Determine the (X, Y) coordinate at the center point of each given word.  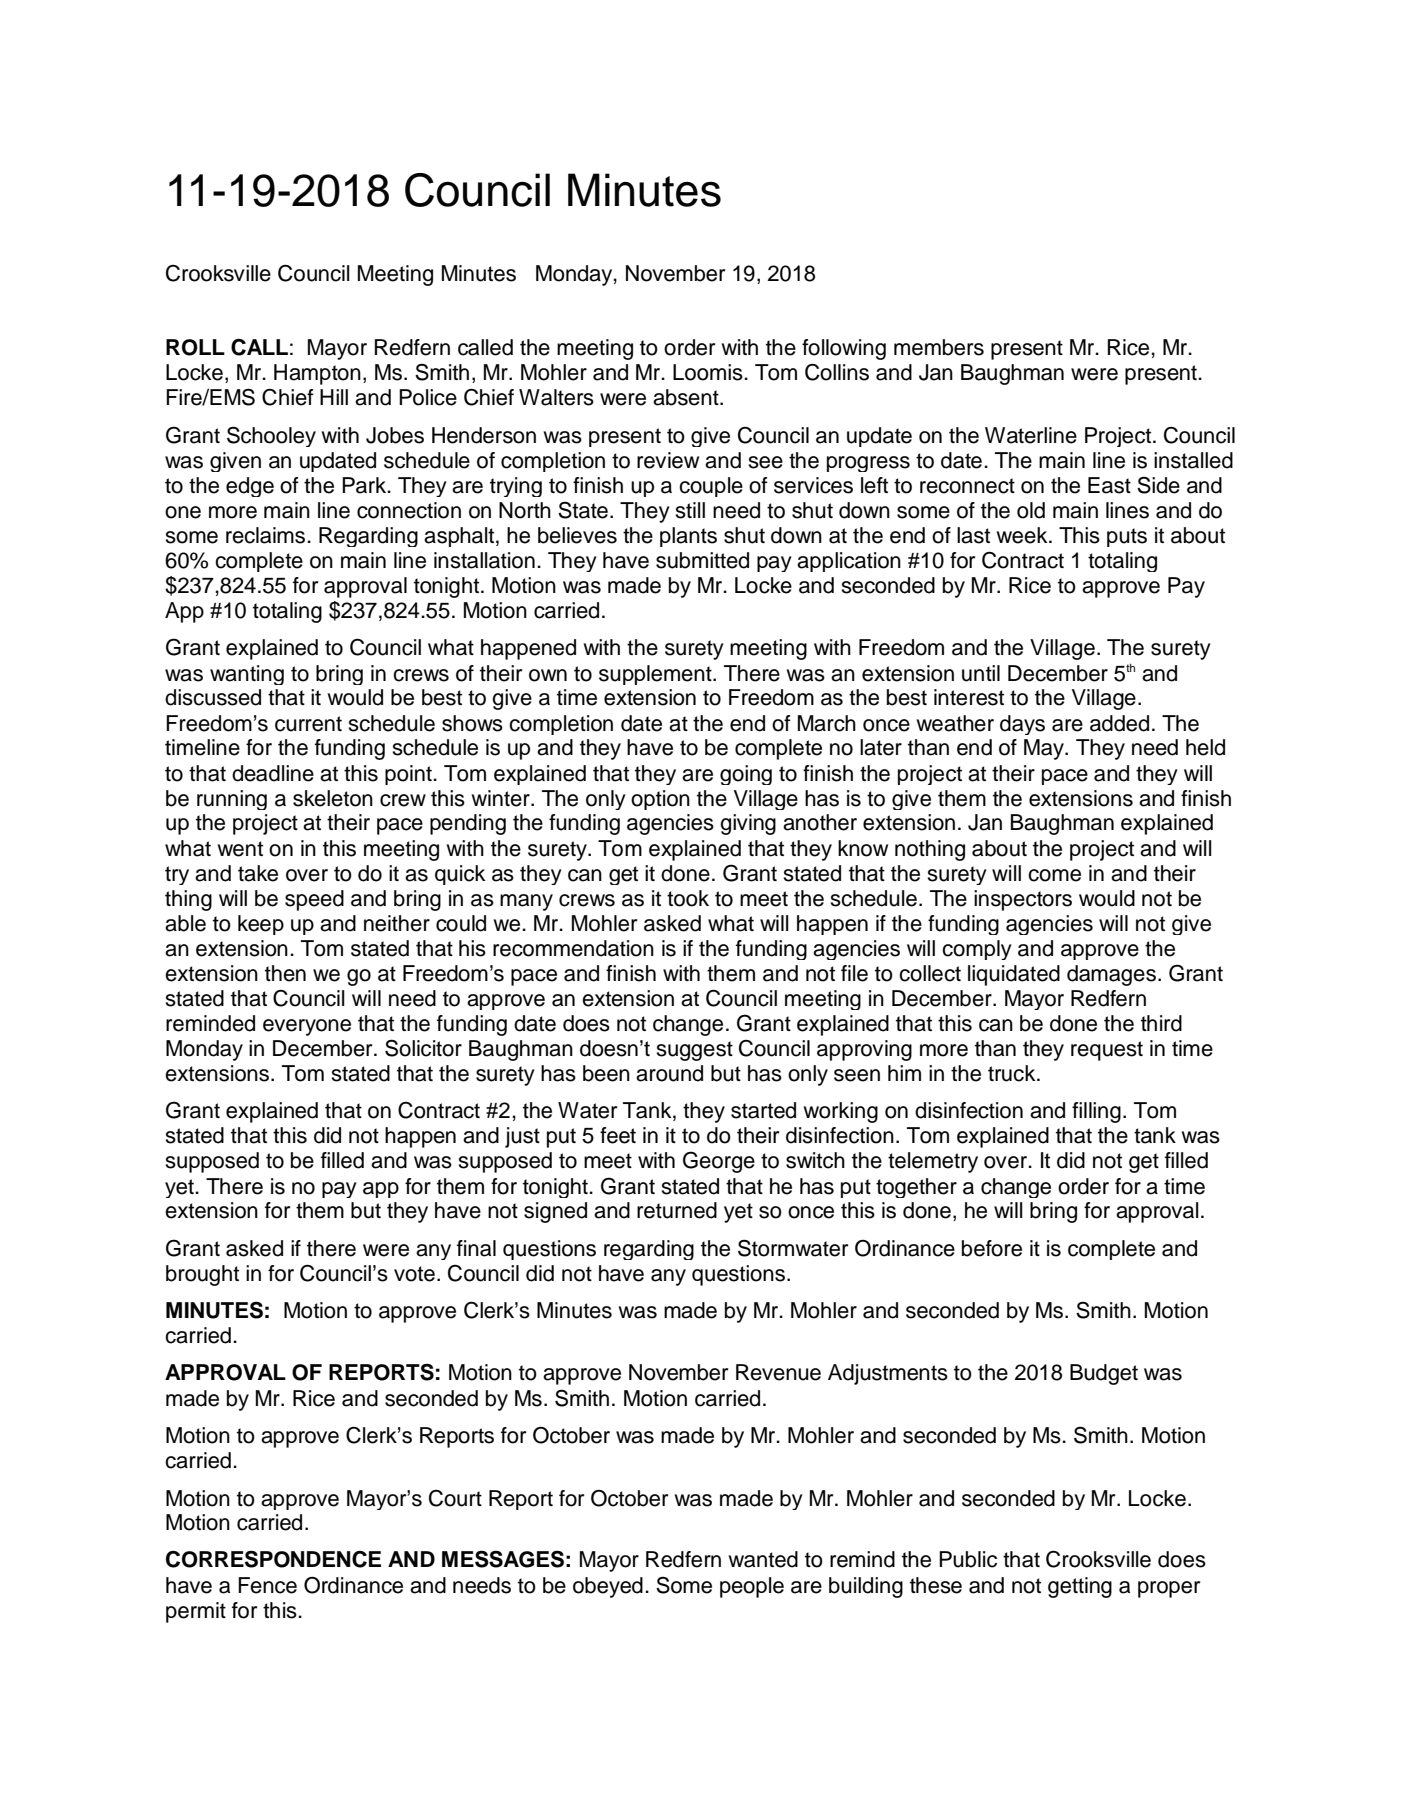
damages (1111, 975)
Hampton (317, 374)
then (285, 973)
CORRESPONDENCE (273, 1559)
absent (687, 397)
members (939, 347)
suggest (694, 1051)
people (752, 1587)
